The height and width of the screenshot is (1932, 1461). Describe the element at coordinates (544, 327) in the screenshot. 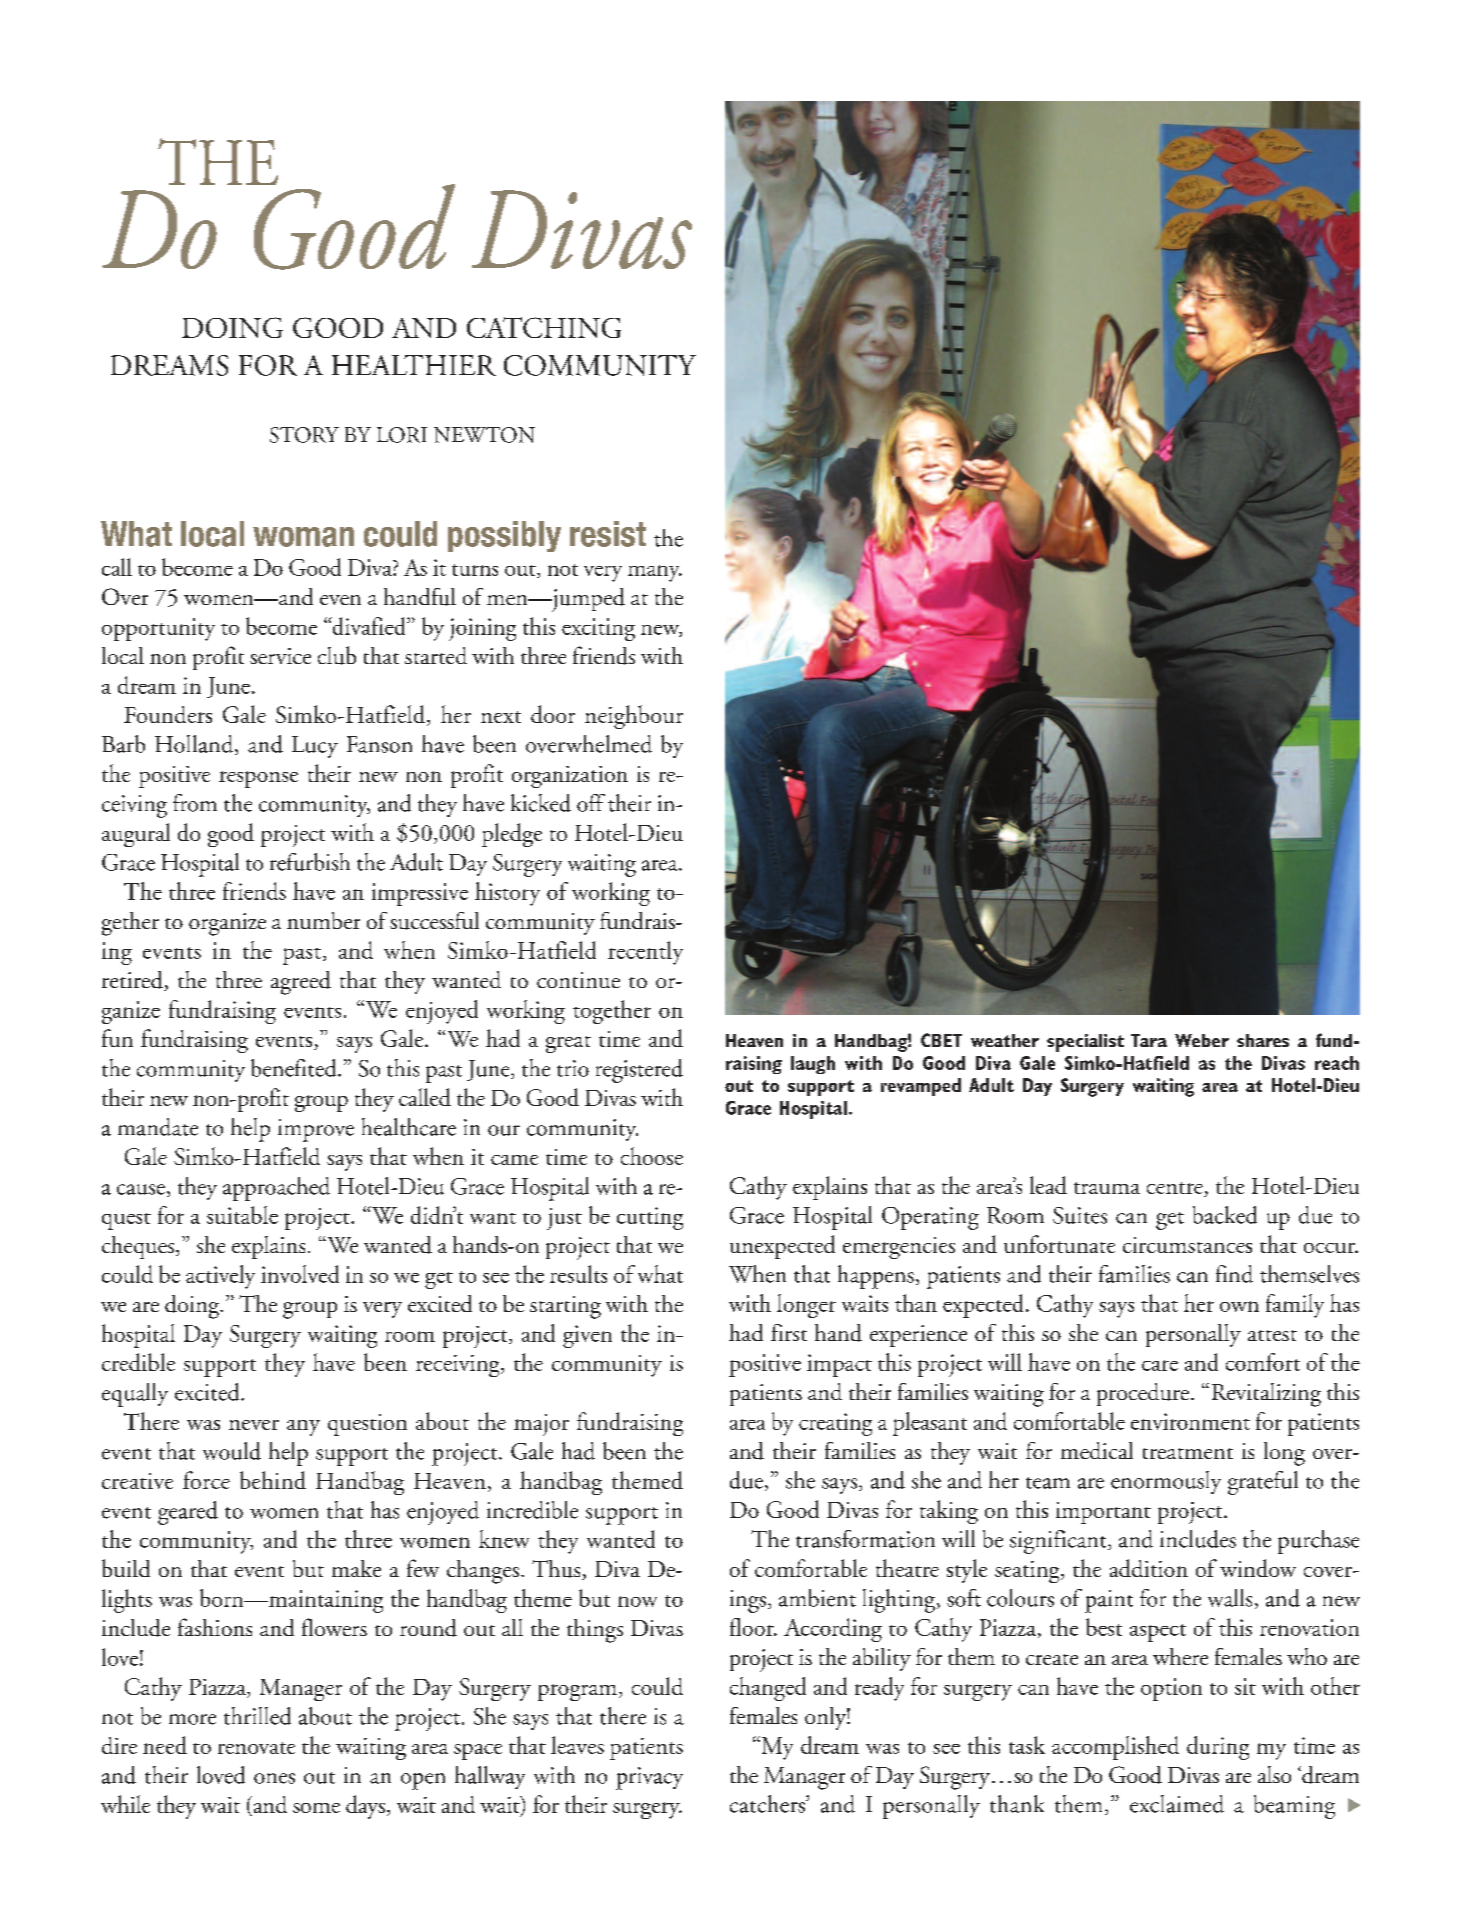

I see `CATCHING` at that location.
